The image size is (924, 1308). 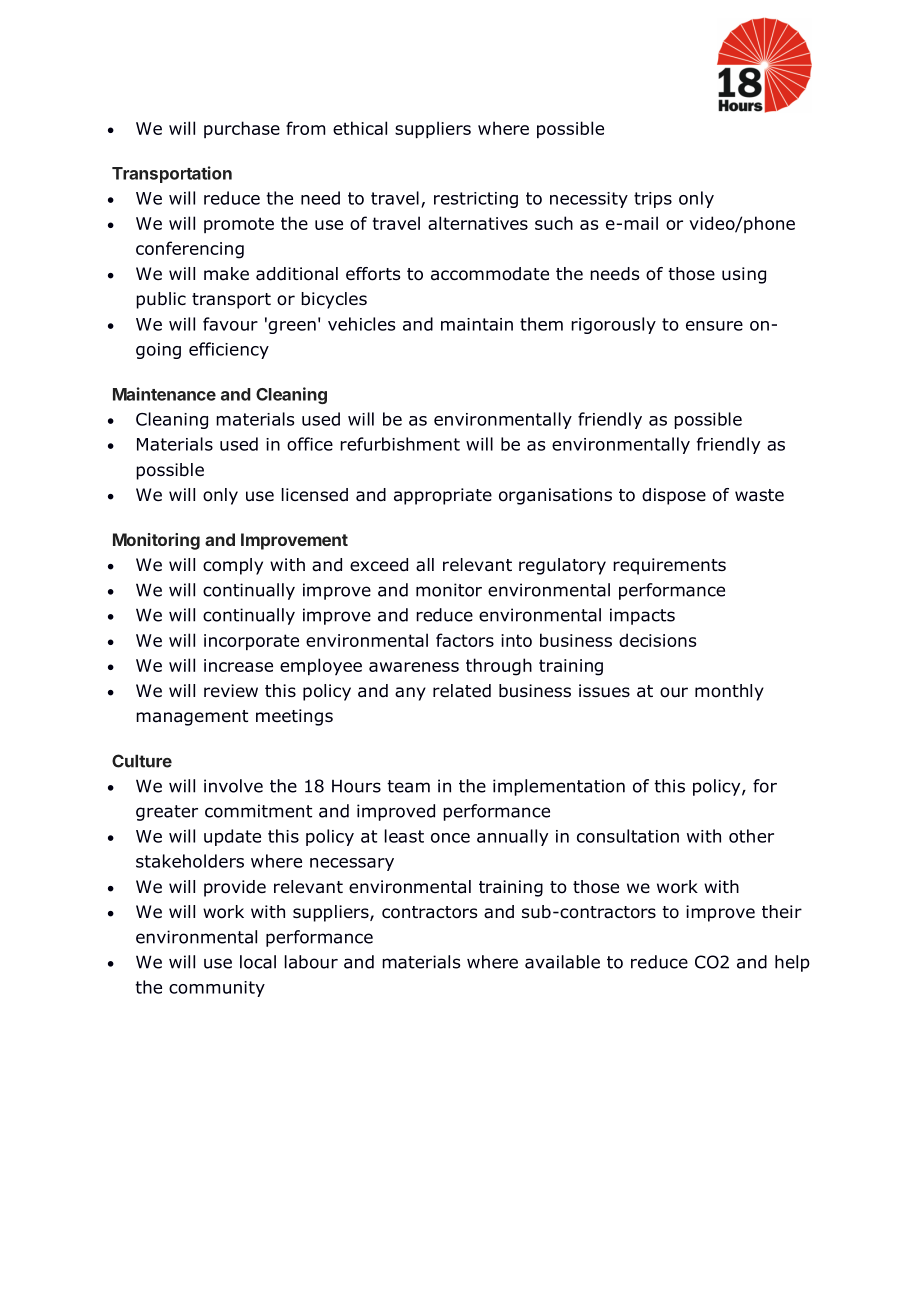 I want to click on help, so click(x=792, y=963).
